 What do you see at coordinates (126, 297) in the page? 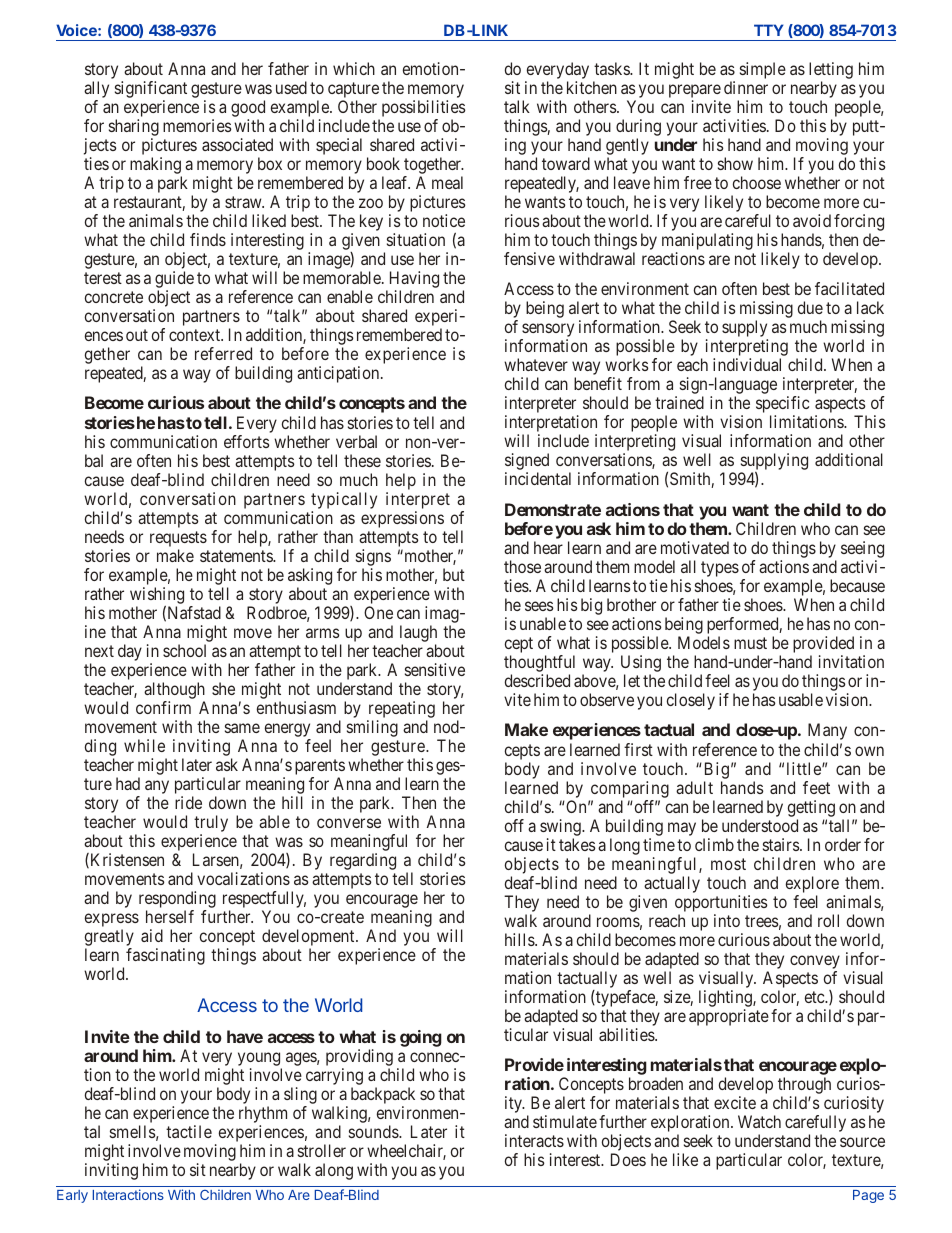
I see `crete` at bounding box center [126, 297].
